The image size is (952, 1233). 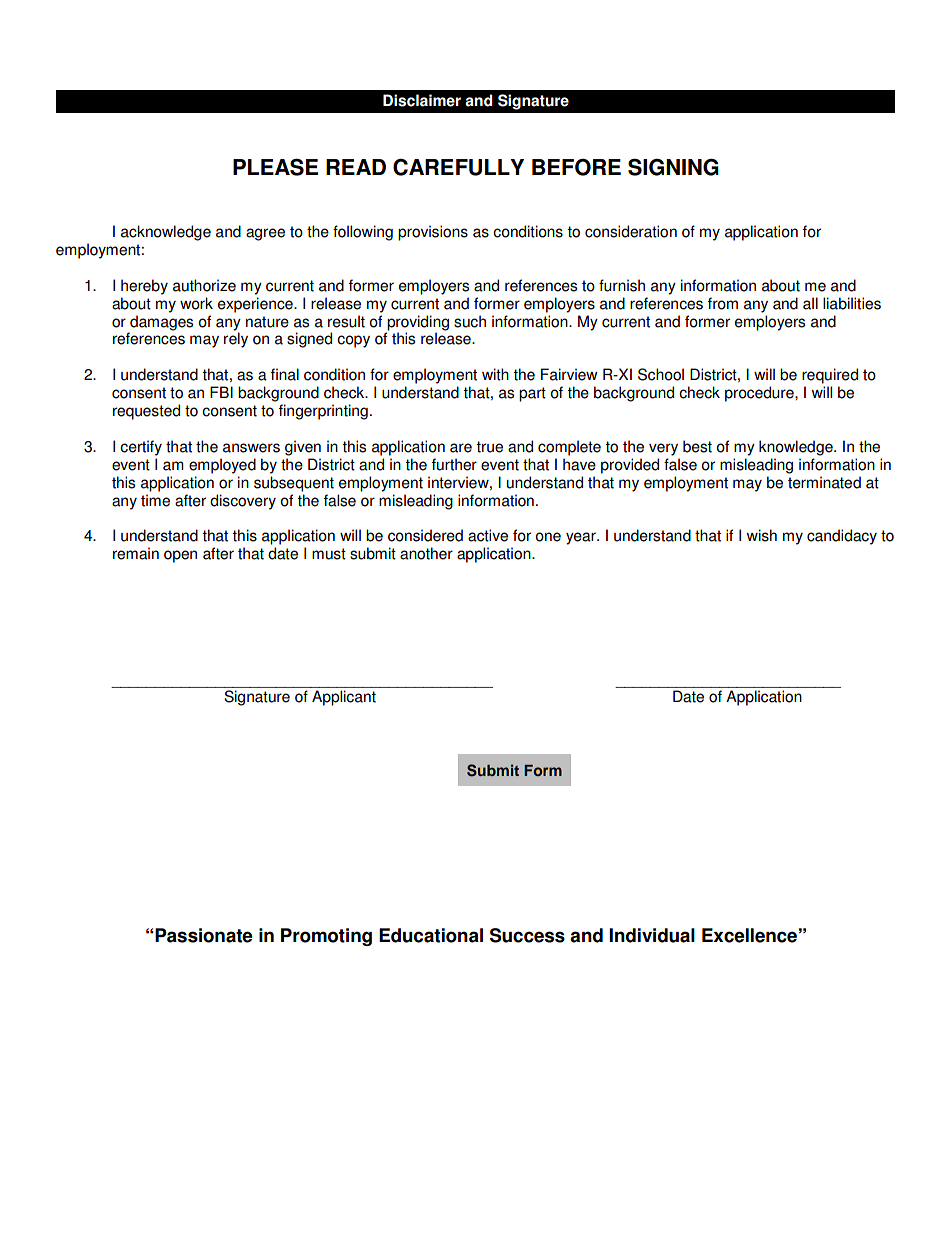 What do you see at coordinates (458, 167) in the image?
I see `CAREFULLY` at bounding box center [458, 167].
